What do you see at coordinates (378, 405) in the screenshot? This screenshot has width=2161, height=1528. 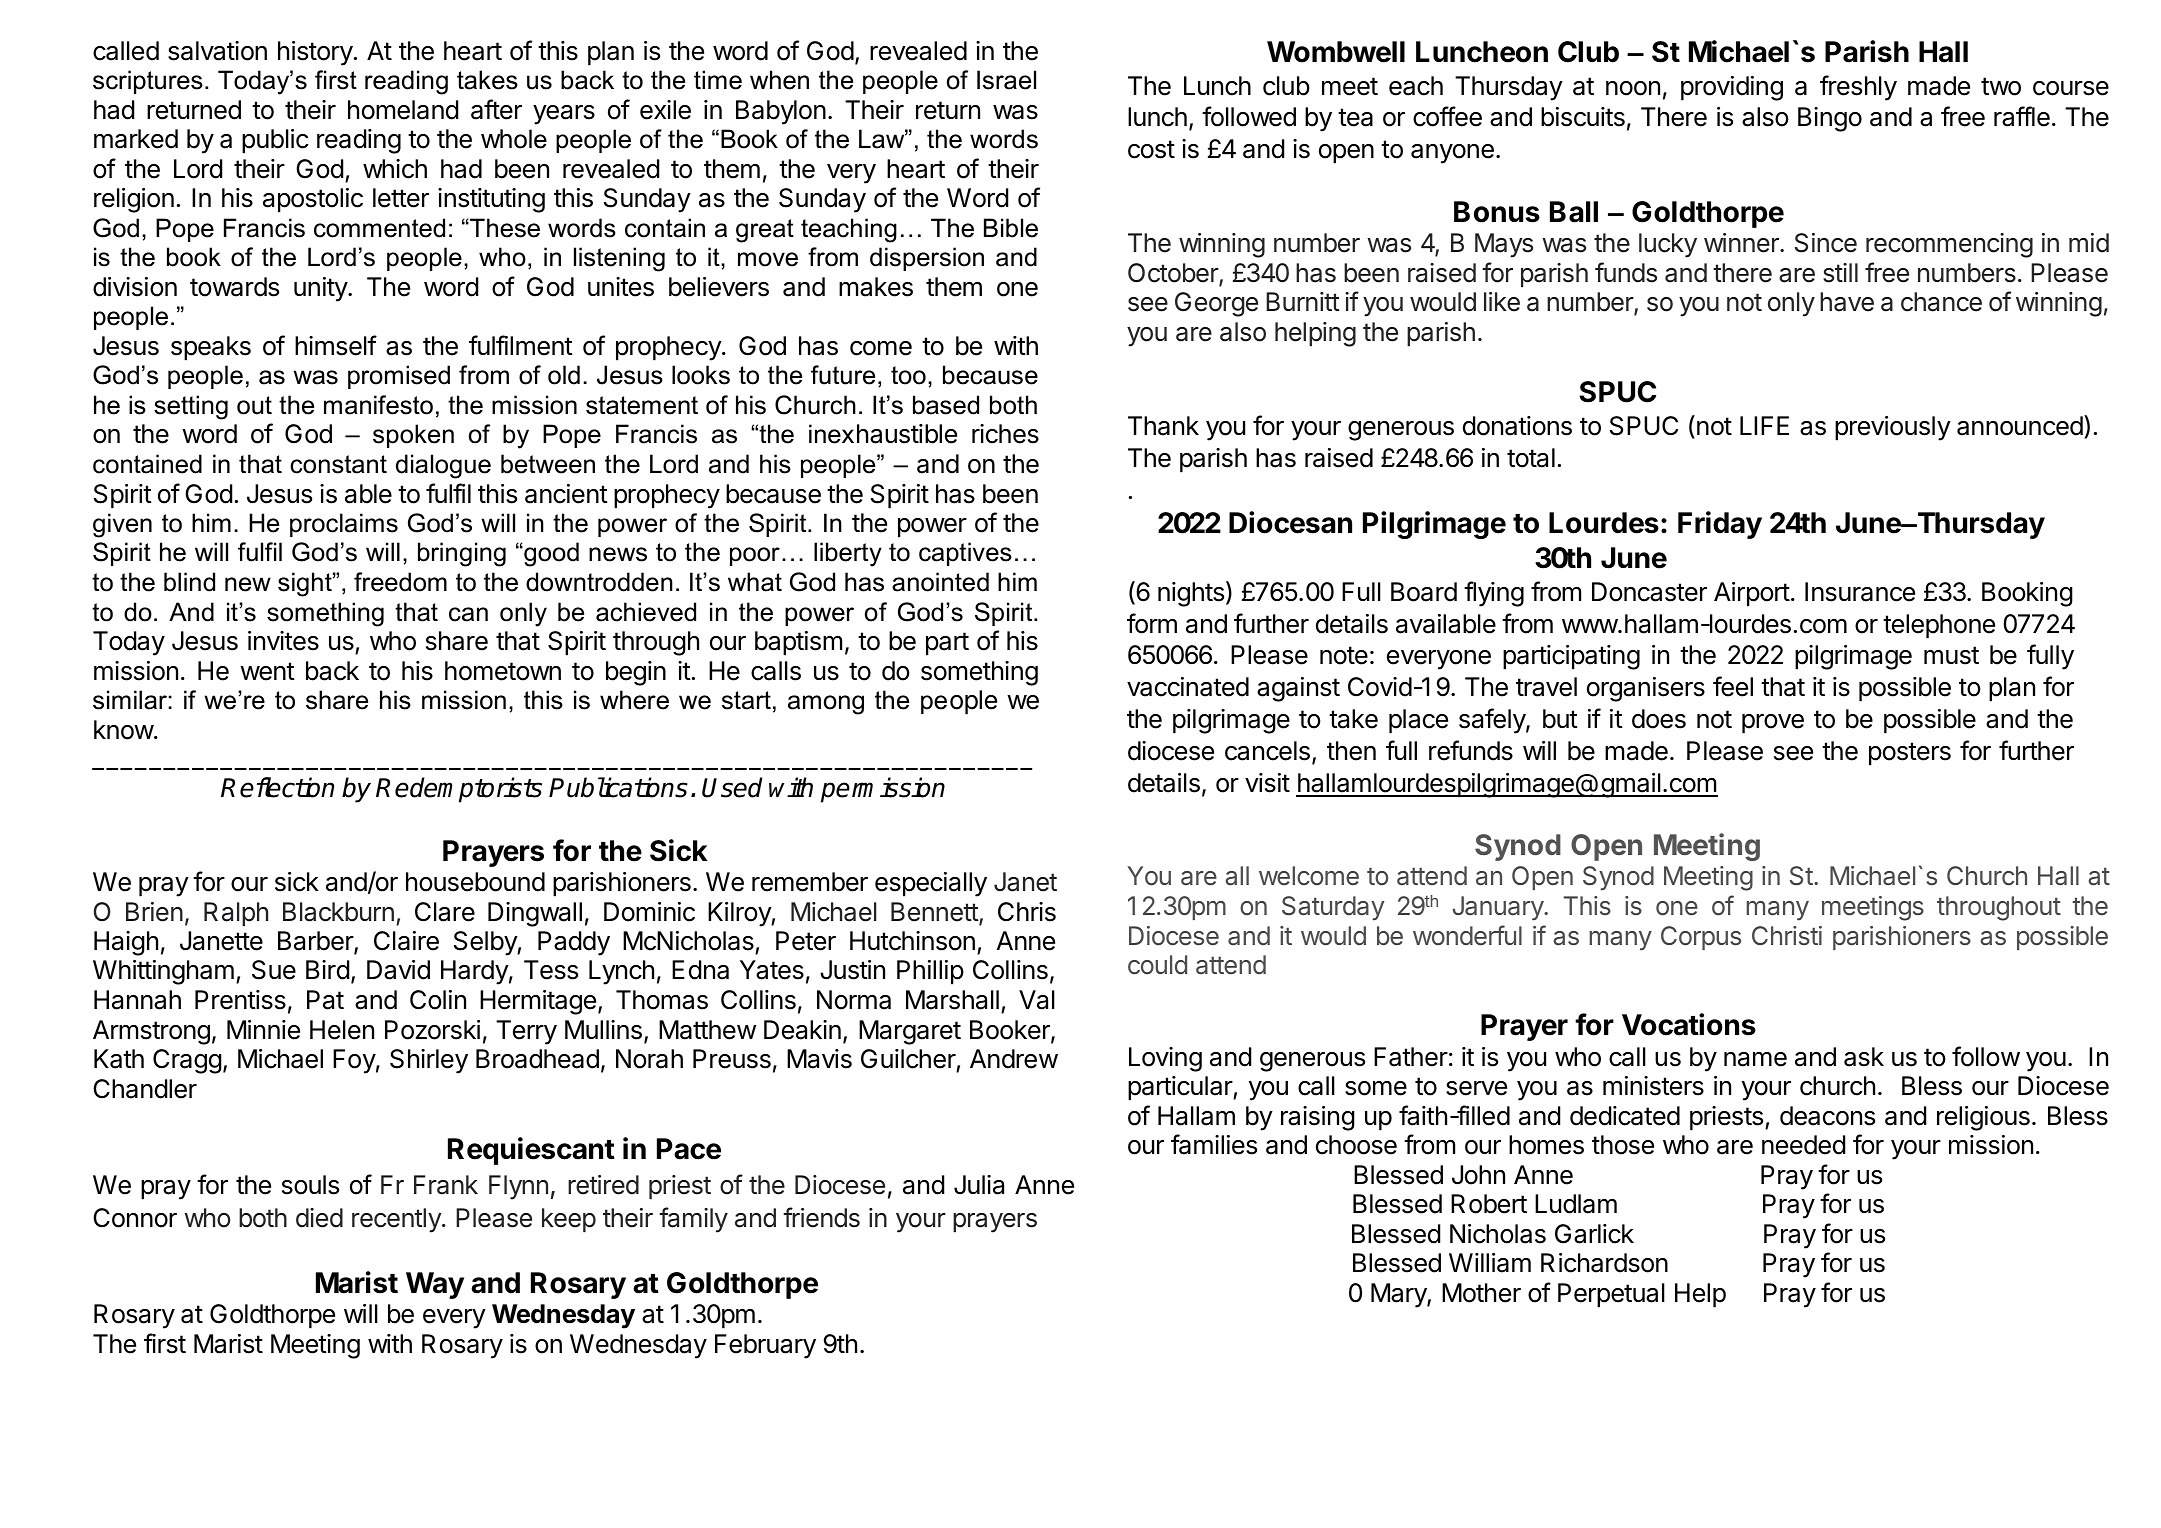 I see `manifesto` at bounding box center [378, 405].
